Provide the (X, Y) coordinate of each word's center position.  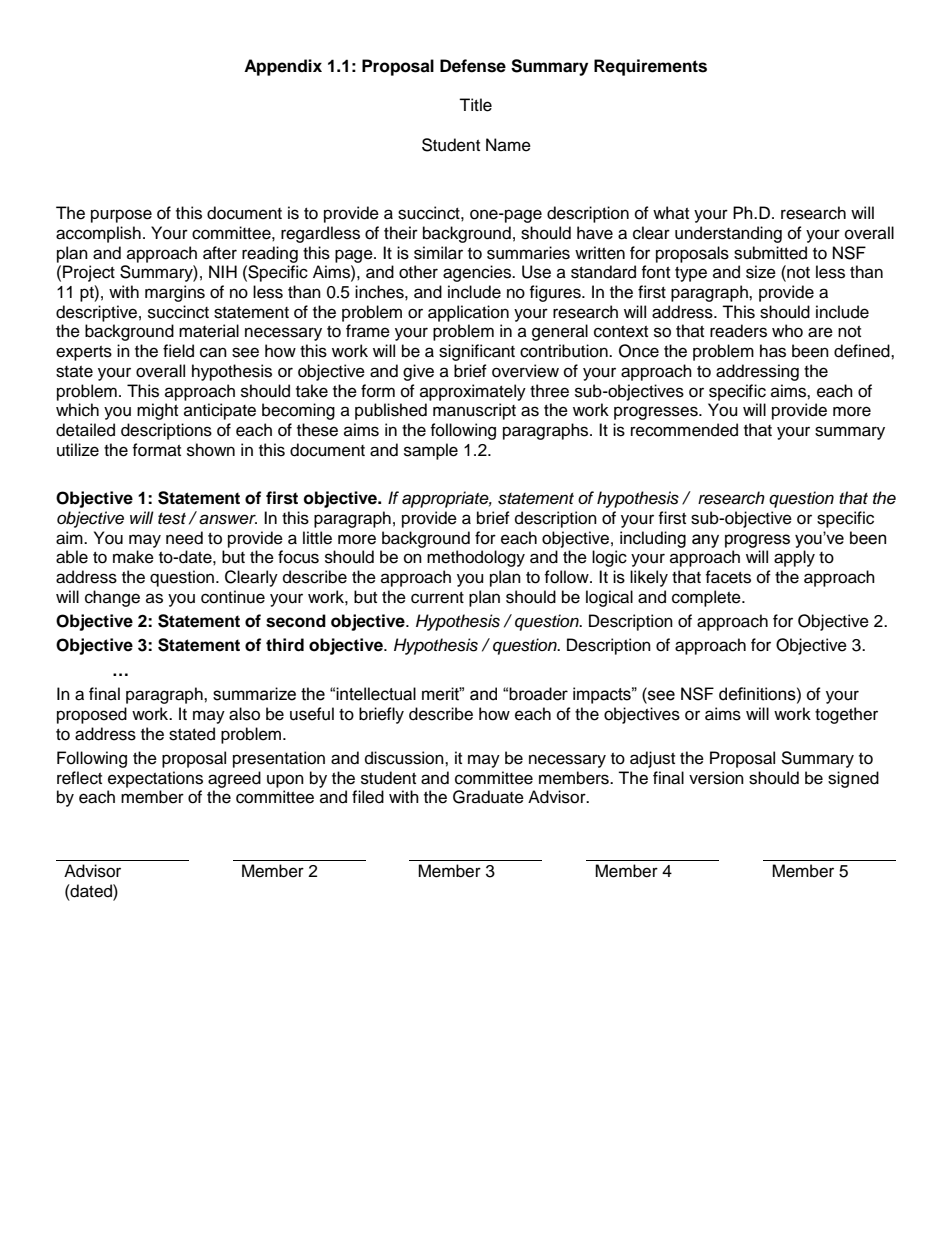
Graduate (488, 797)
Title (475, 105)
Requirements (650, 67)
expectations (155, 779)
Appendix (283, 67)
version (716, 778)
